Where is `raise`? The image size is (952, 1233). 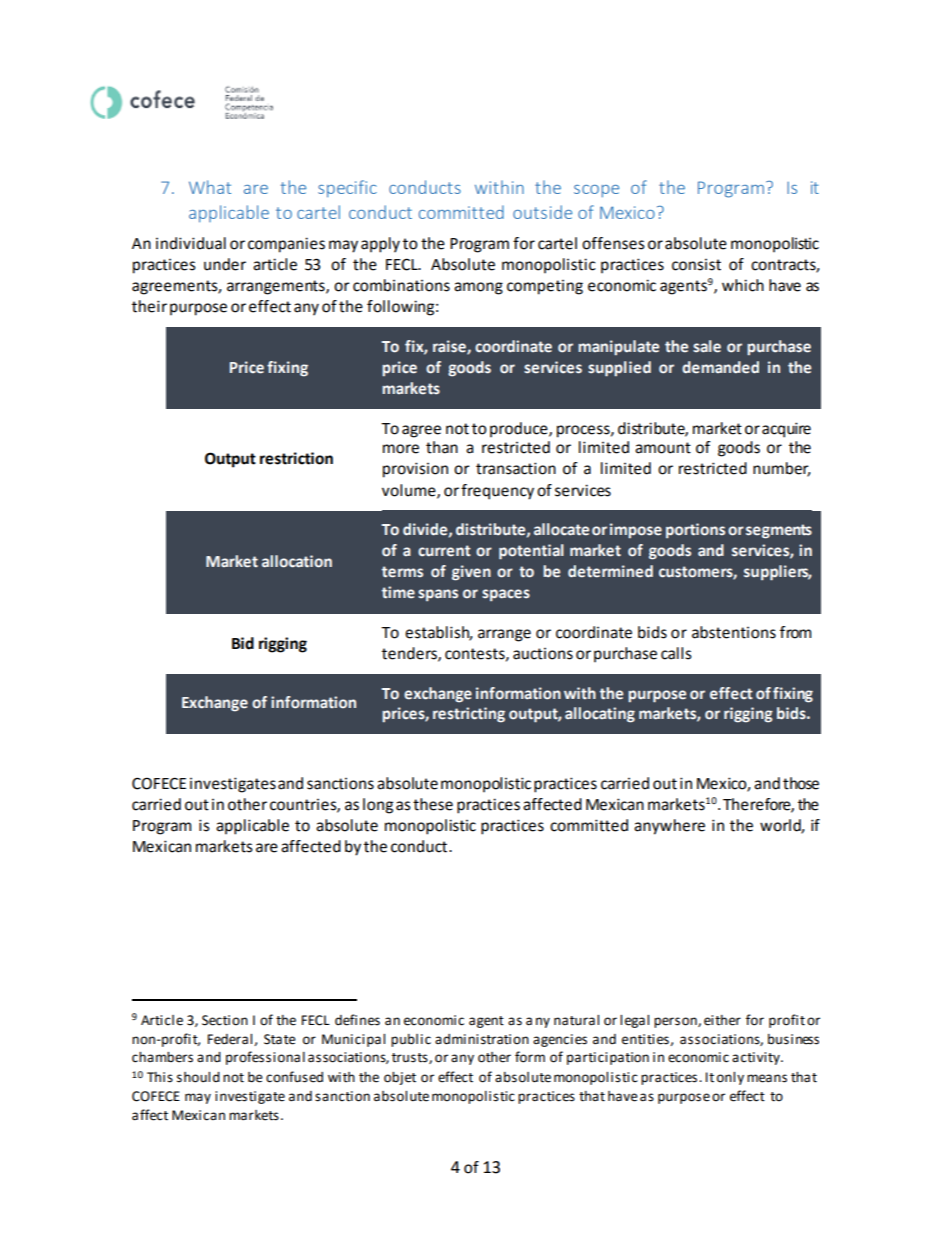
raise is located at coordinates (450, 347).
